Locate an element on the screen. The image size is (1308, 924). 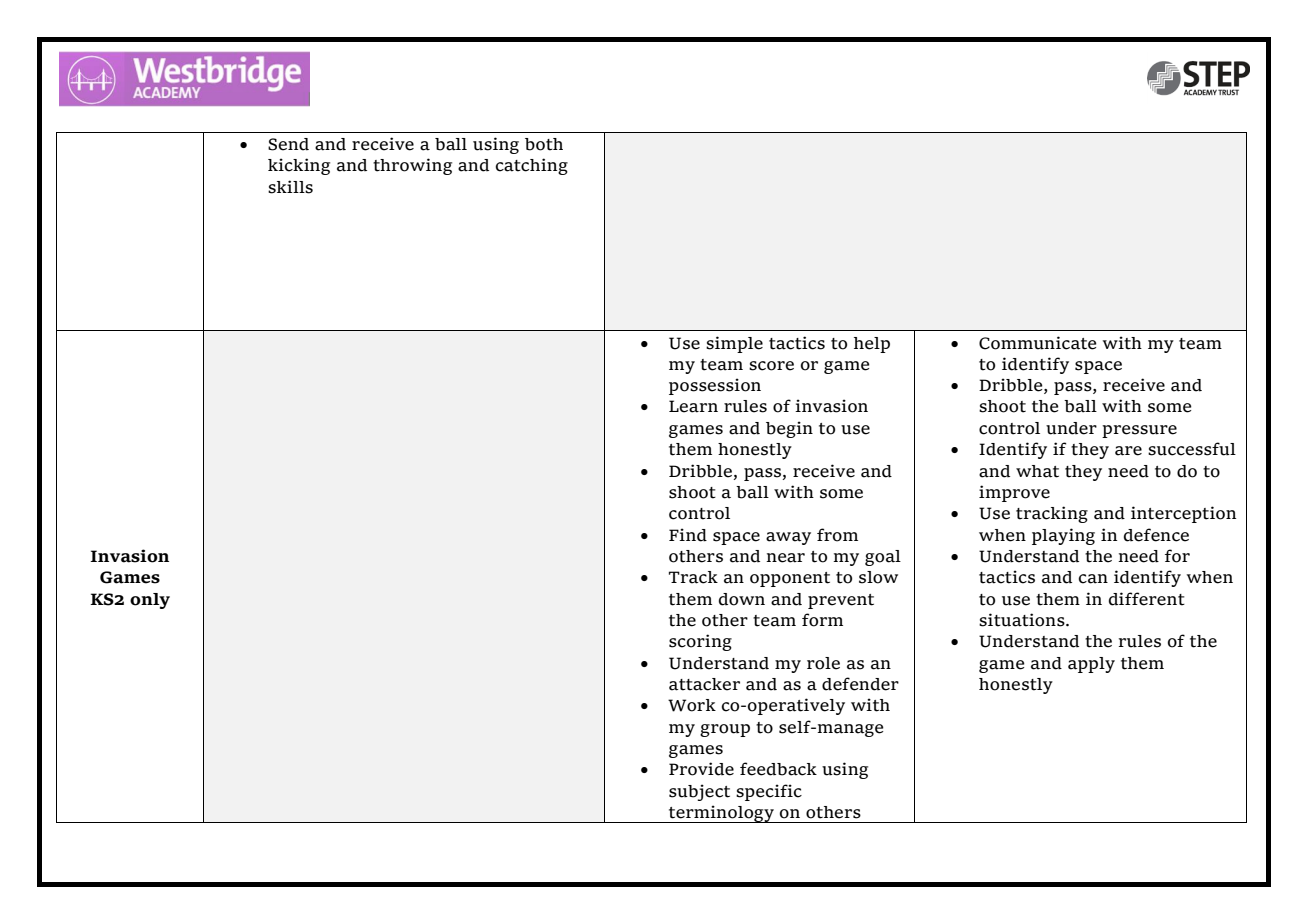
catching is located at coordinates (531, 166).
